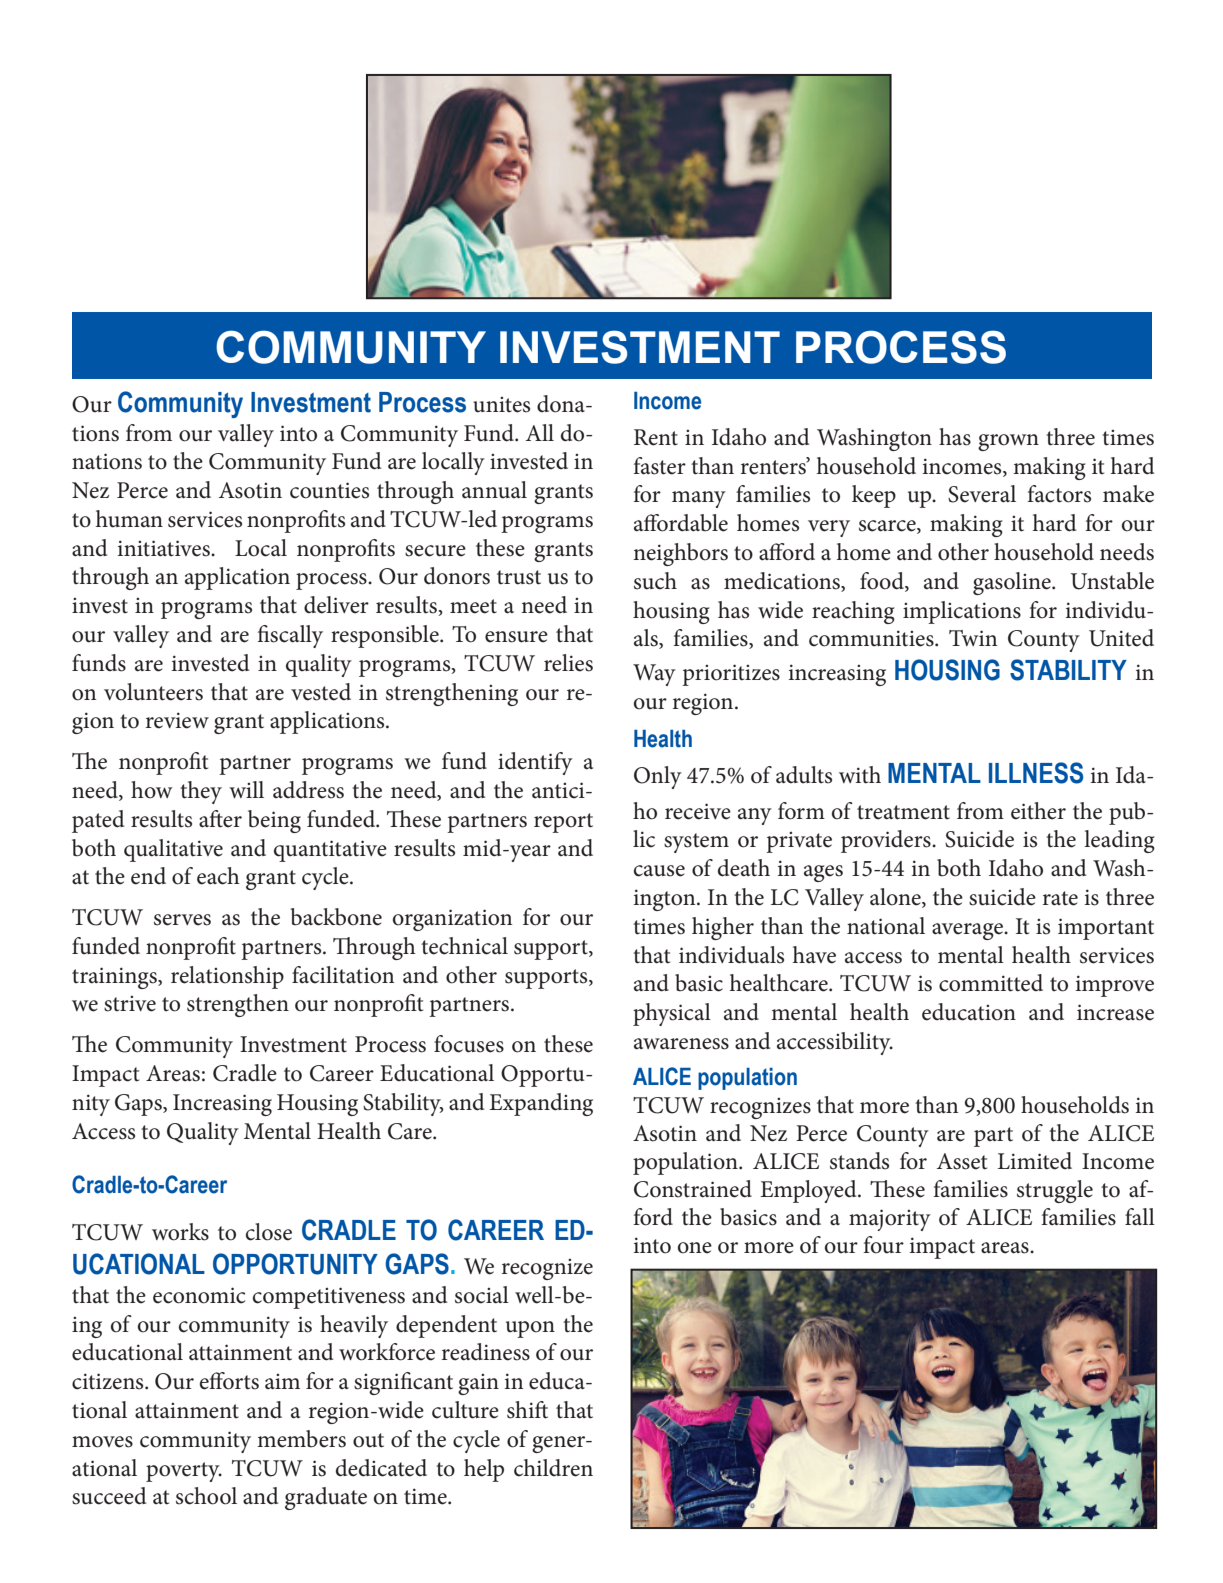  I want to click on faster, so click(659, 466).
